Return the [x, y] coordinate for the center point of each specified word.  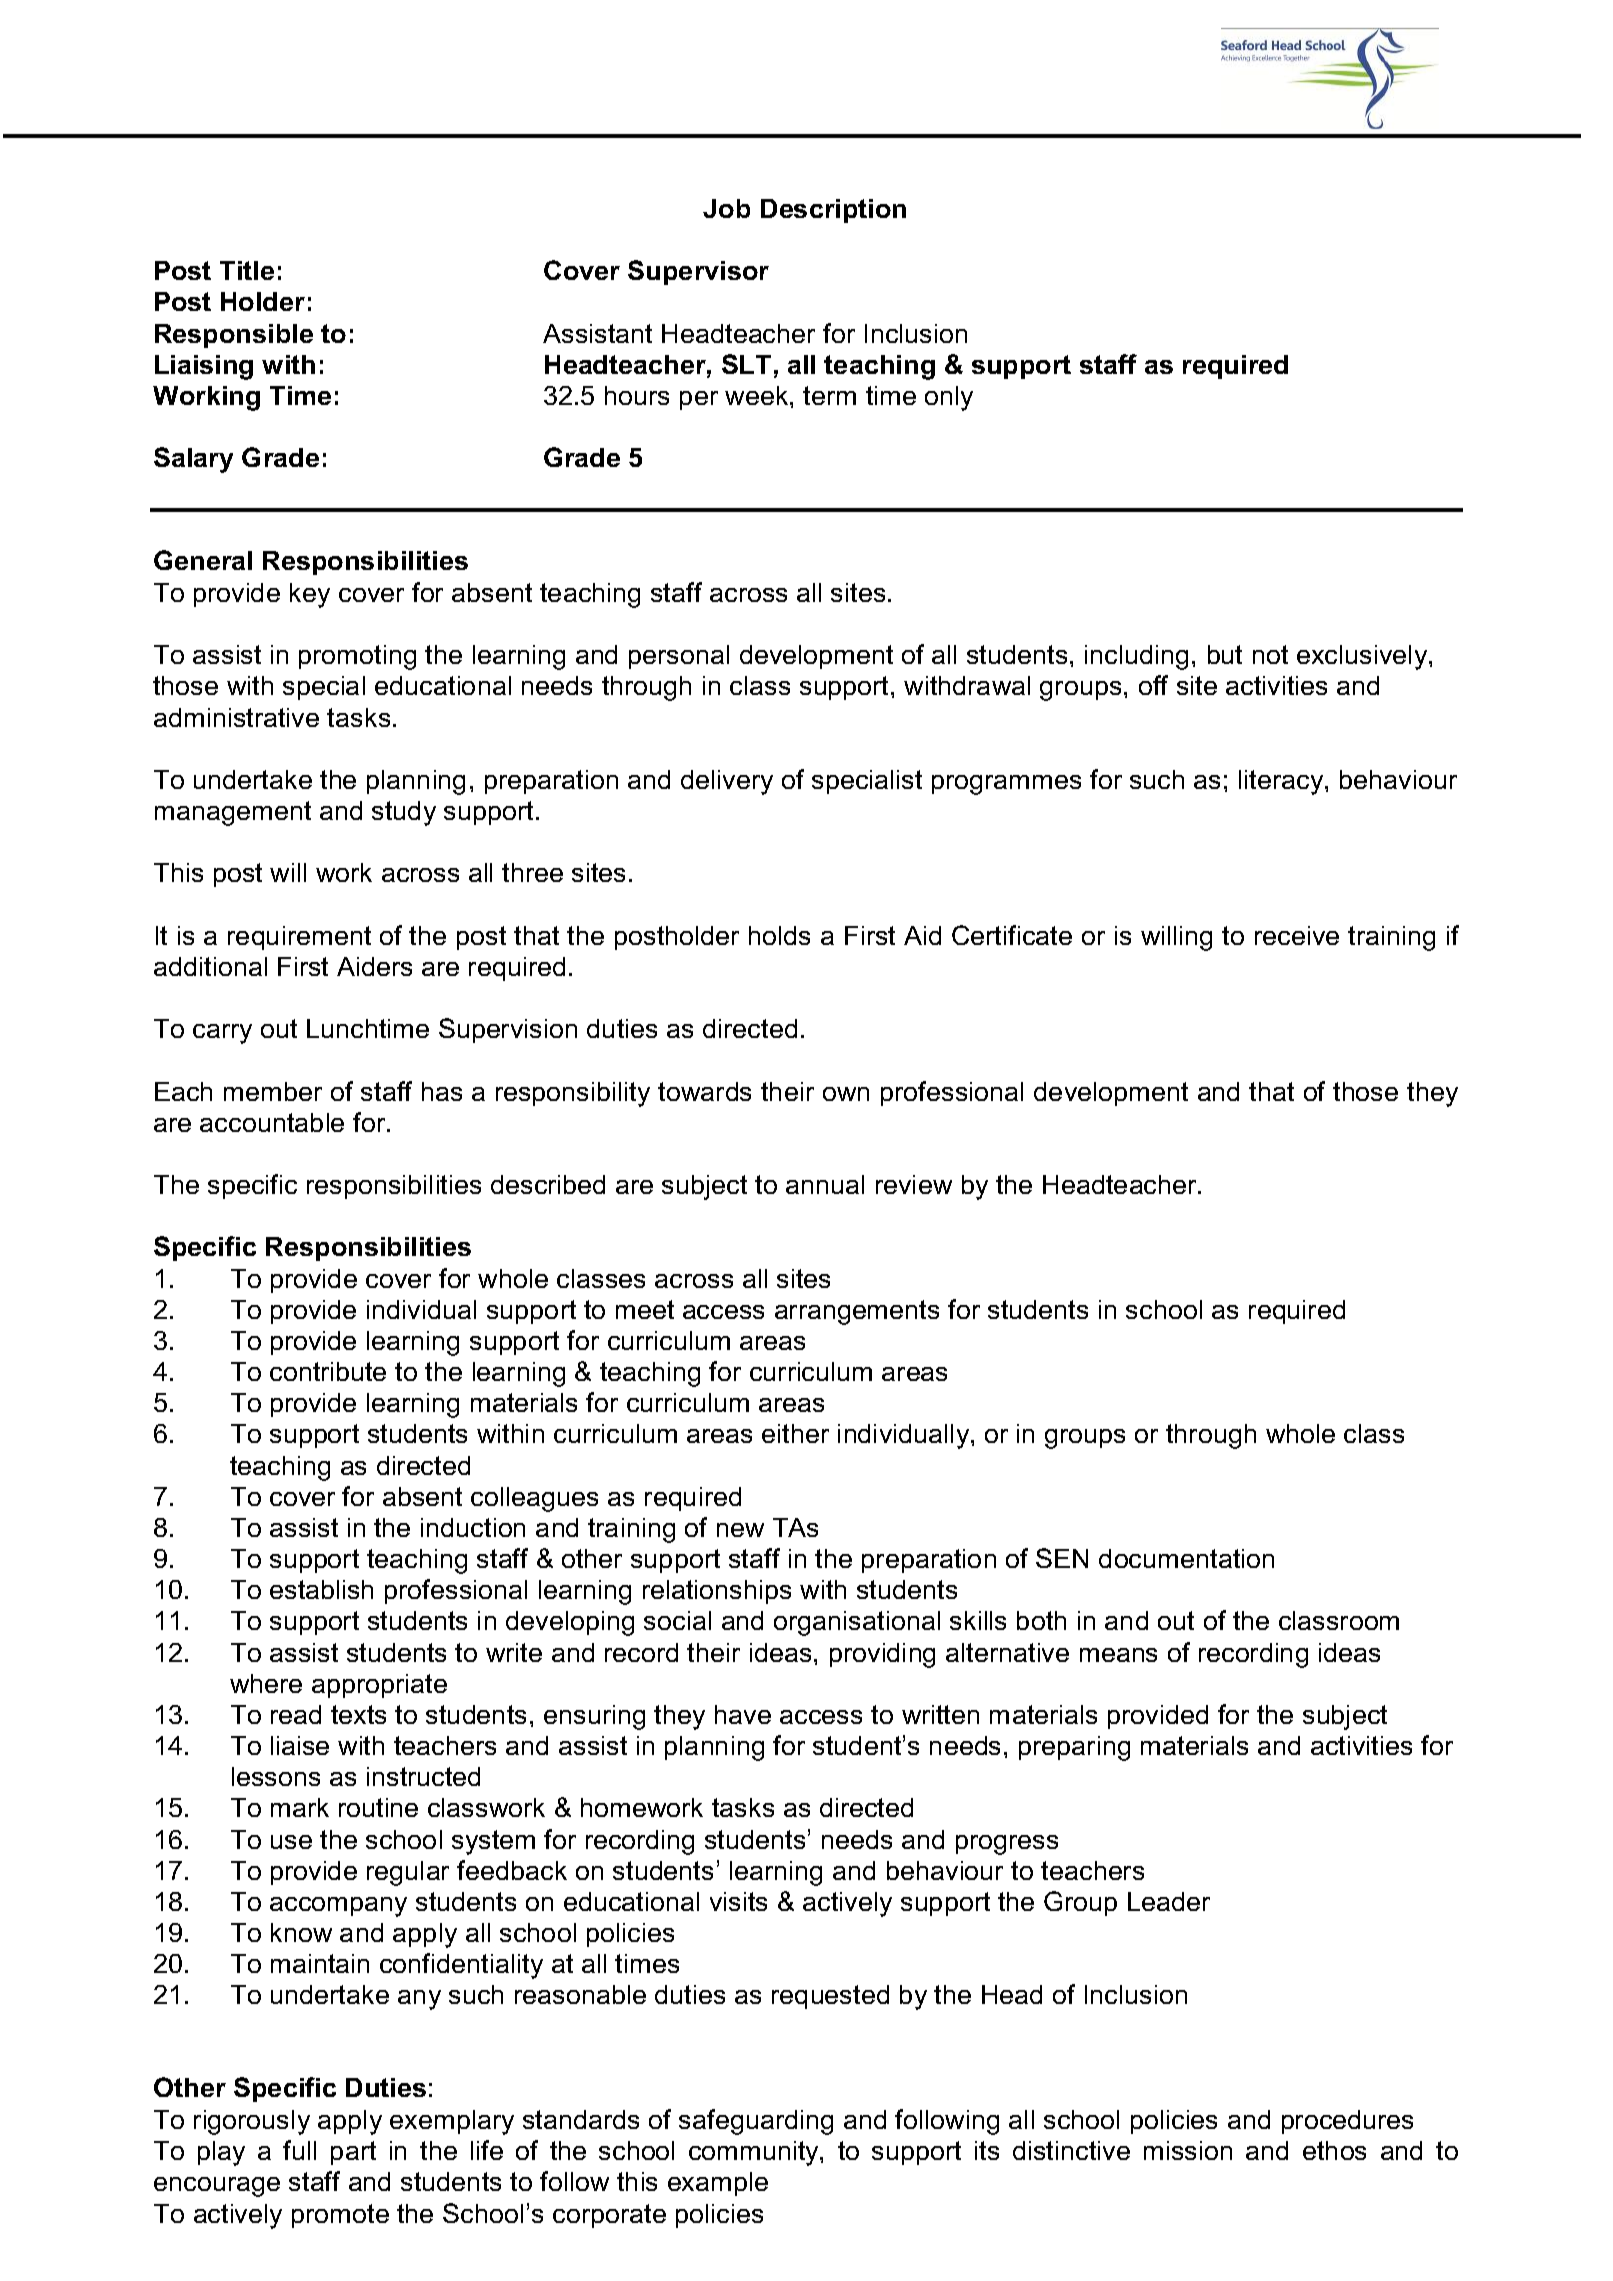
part [353, 2153]
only [949, 398]
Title [247, 270]
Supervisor [698, 272]
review [914, 1184]
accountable [272, 1122]
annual [825, 1184]
